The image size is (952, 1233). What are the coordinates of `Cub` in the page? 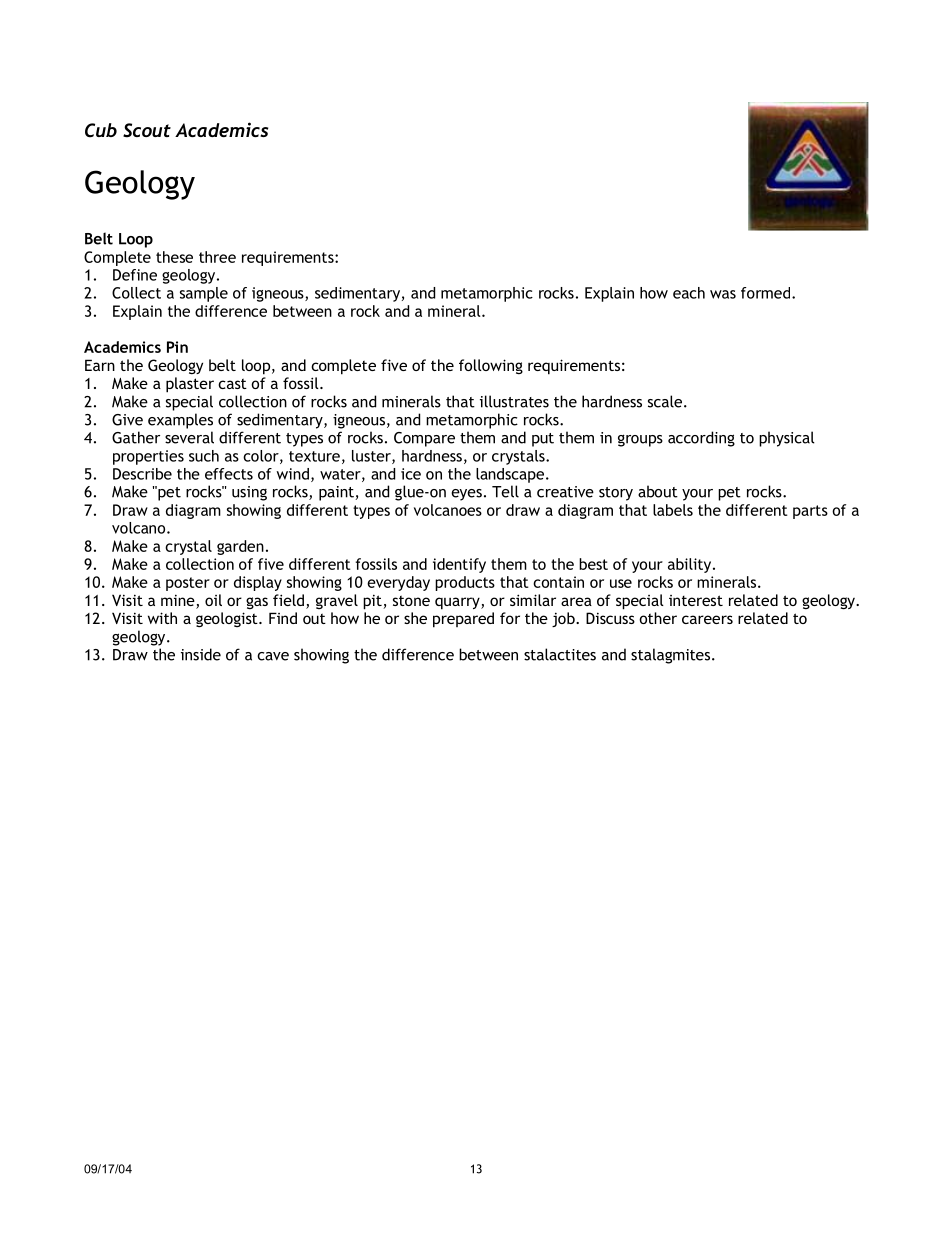 It's located at (101, 130).
